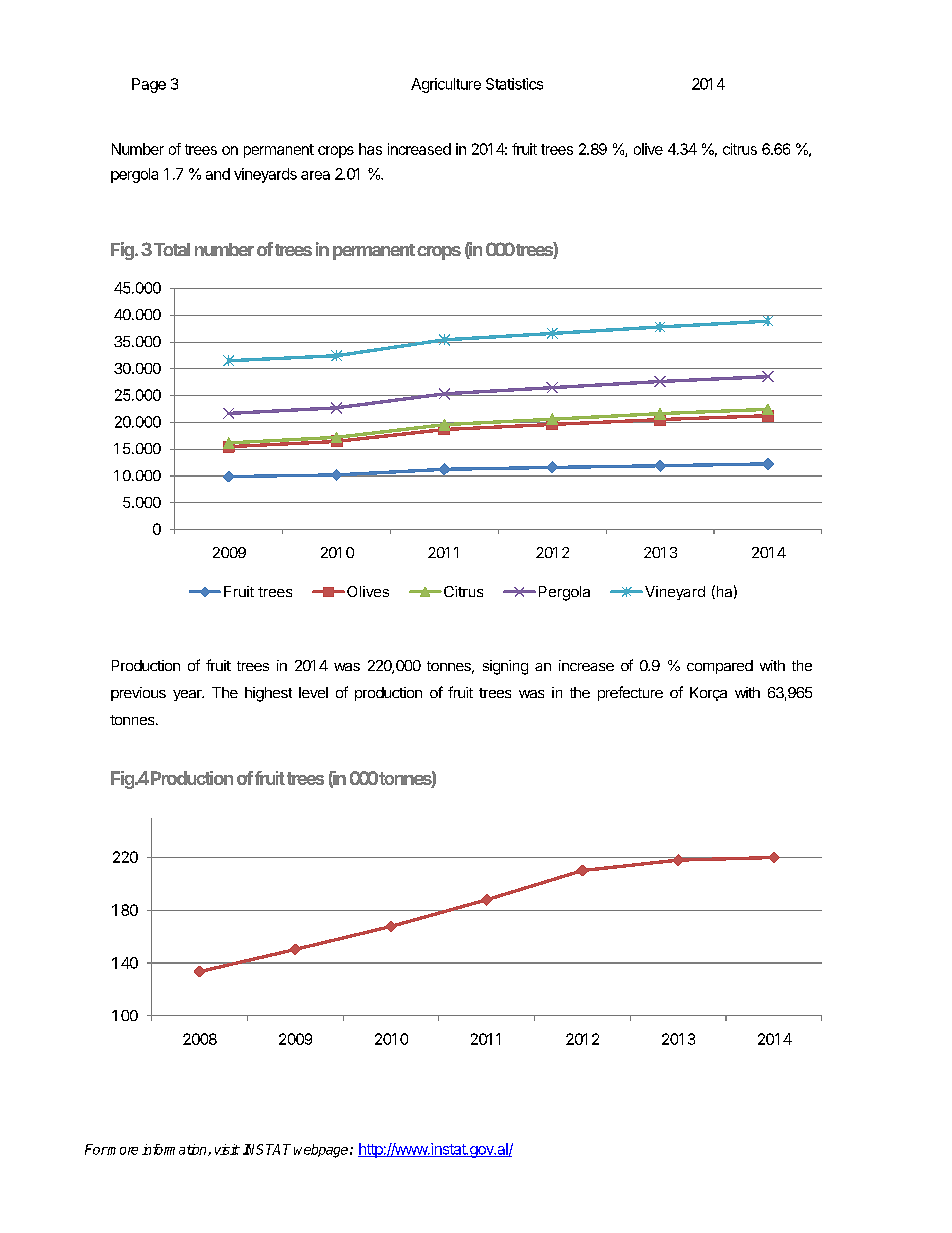 This screenshot has height=1233, width=952. What do you see at coordinates (218, 174) in the screenshot?
I see `and` at bounding box center [218, 174].
